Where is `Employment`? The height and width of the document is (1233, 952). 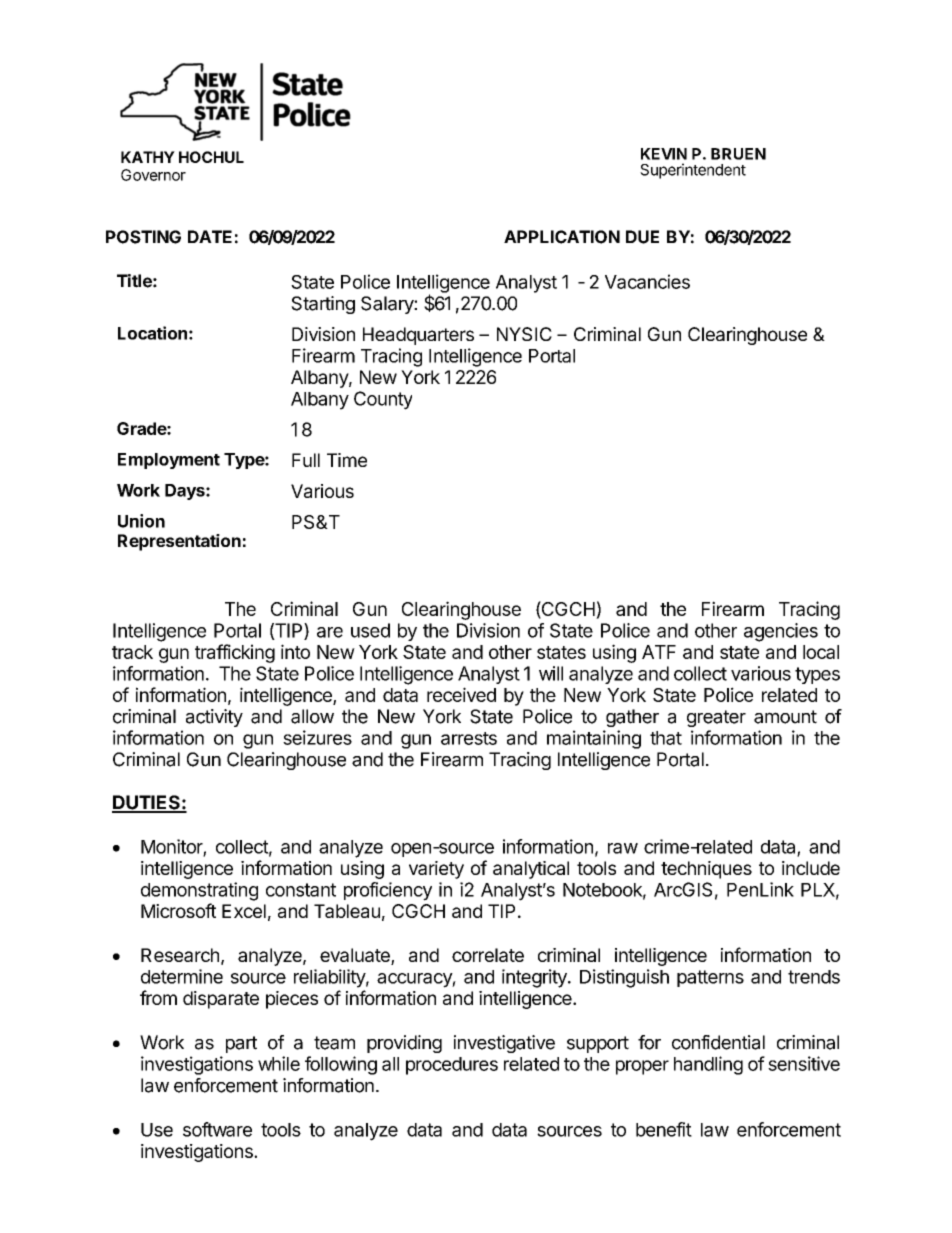
Employment is located at coordinates (169, 461).
